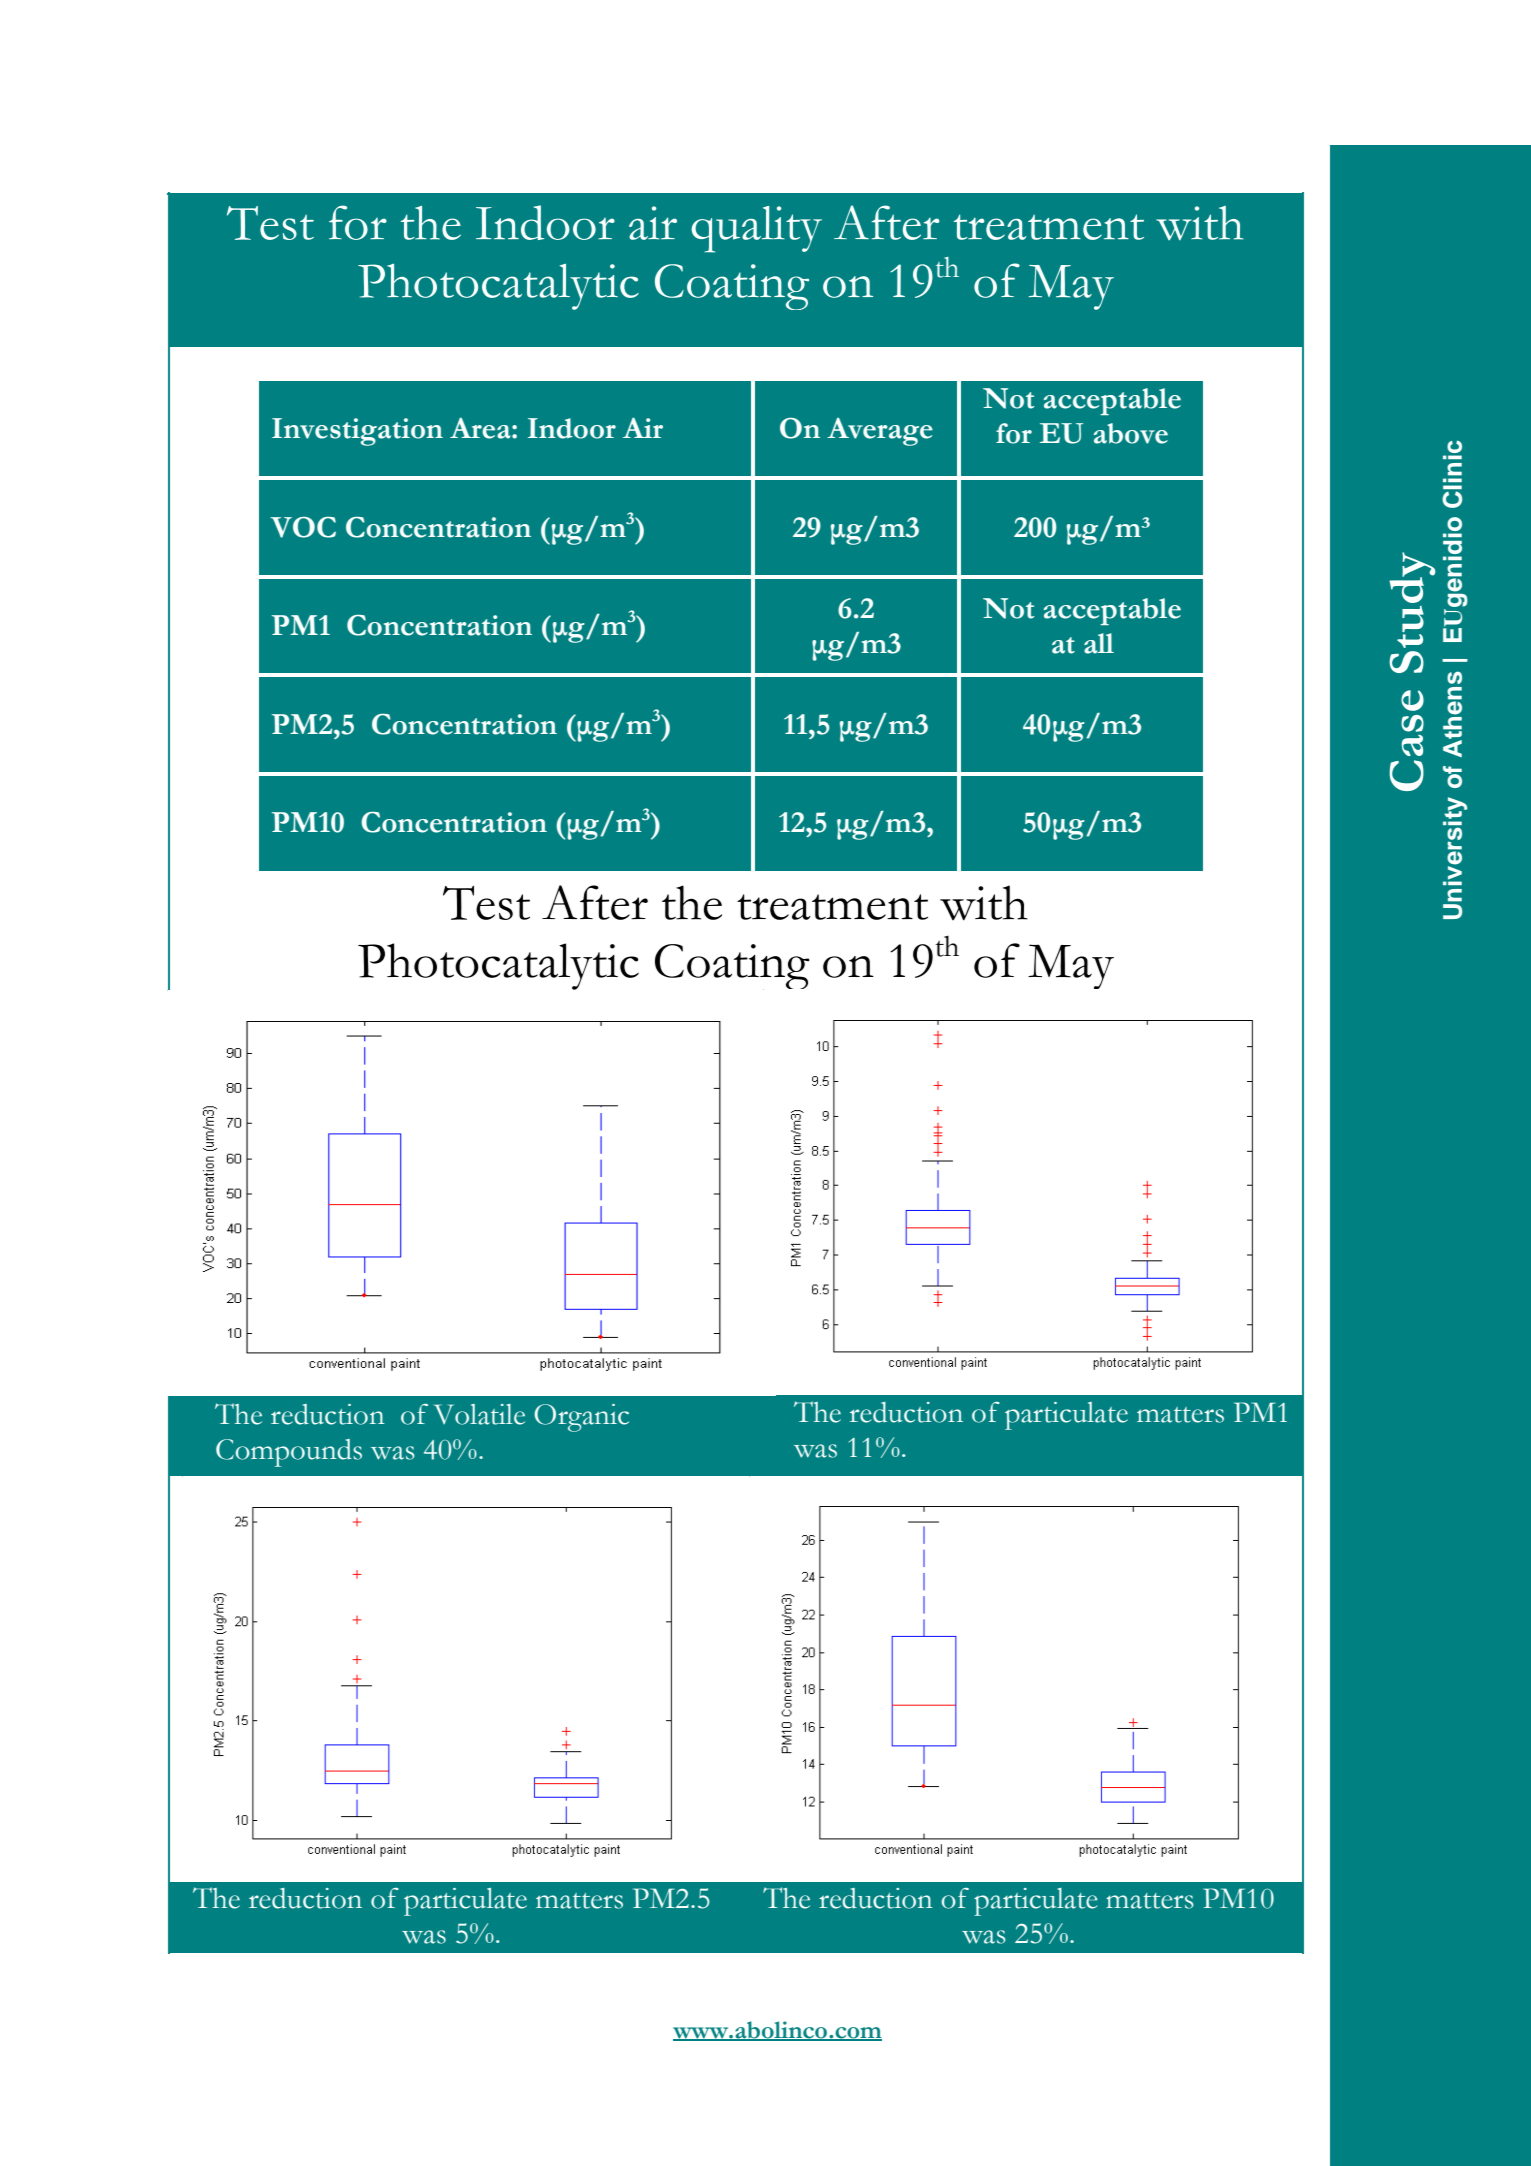 The height and width of the page is (2166, 1531). What do you see at coordinates (1099, 643) in the page?
I see `all` at bounding box center [1099, 643].
